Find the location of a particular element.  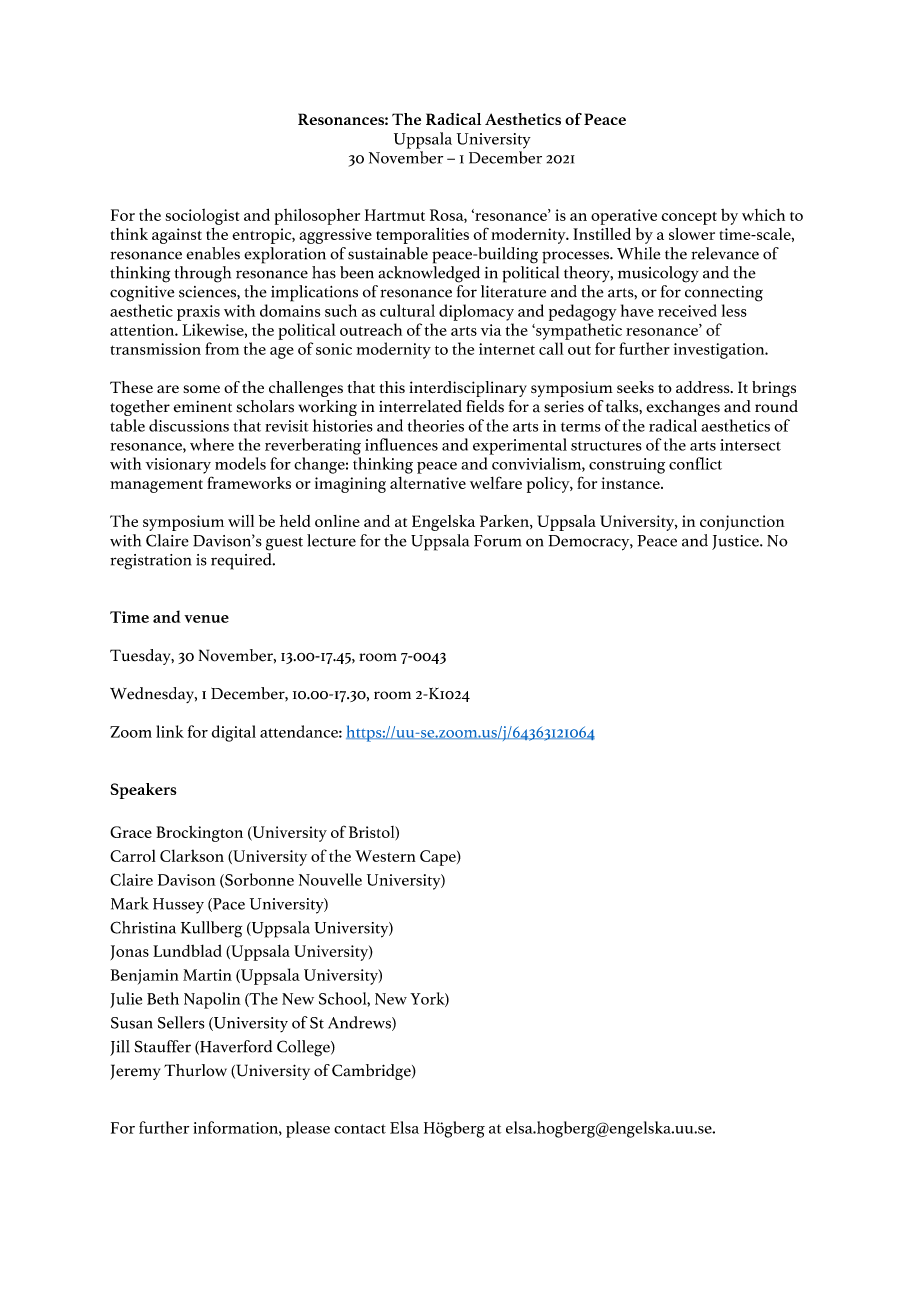

will is located at coordinates (241, 521).
